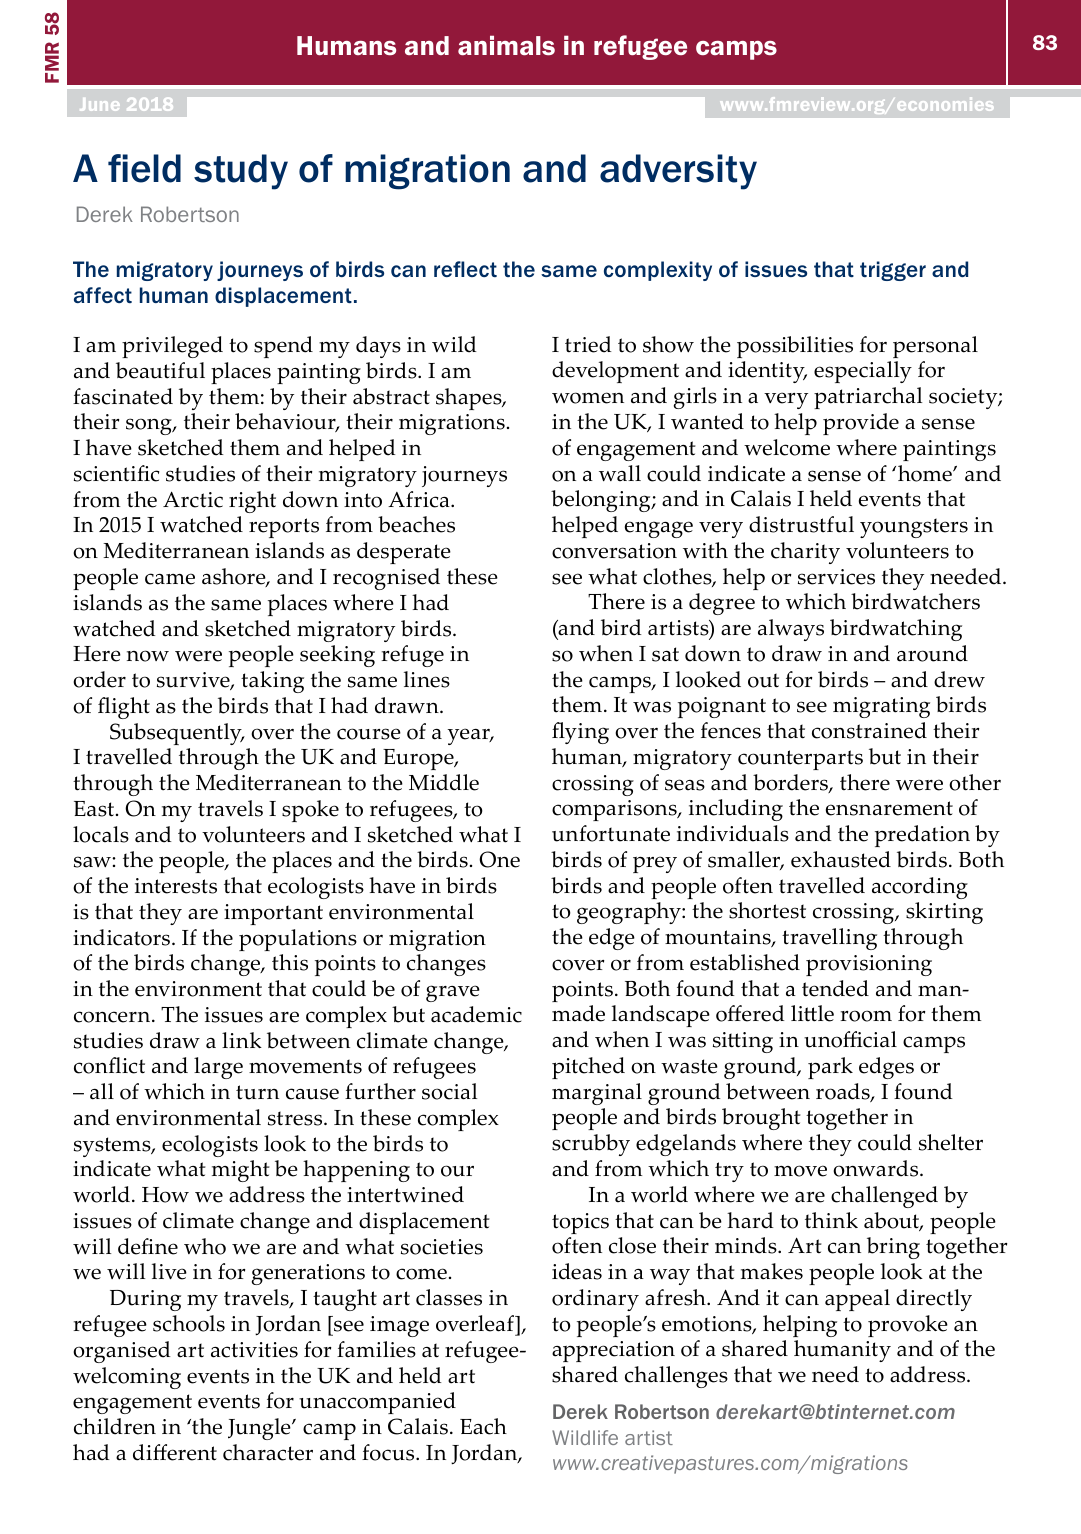  Describe the element at coordinates (580, 733) in the image. I see `flying` at that location.
